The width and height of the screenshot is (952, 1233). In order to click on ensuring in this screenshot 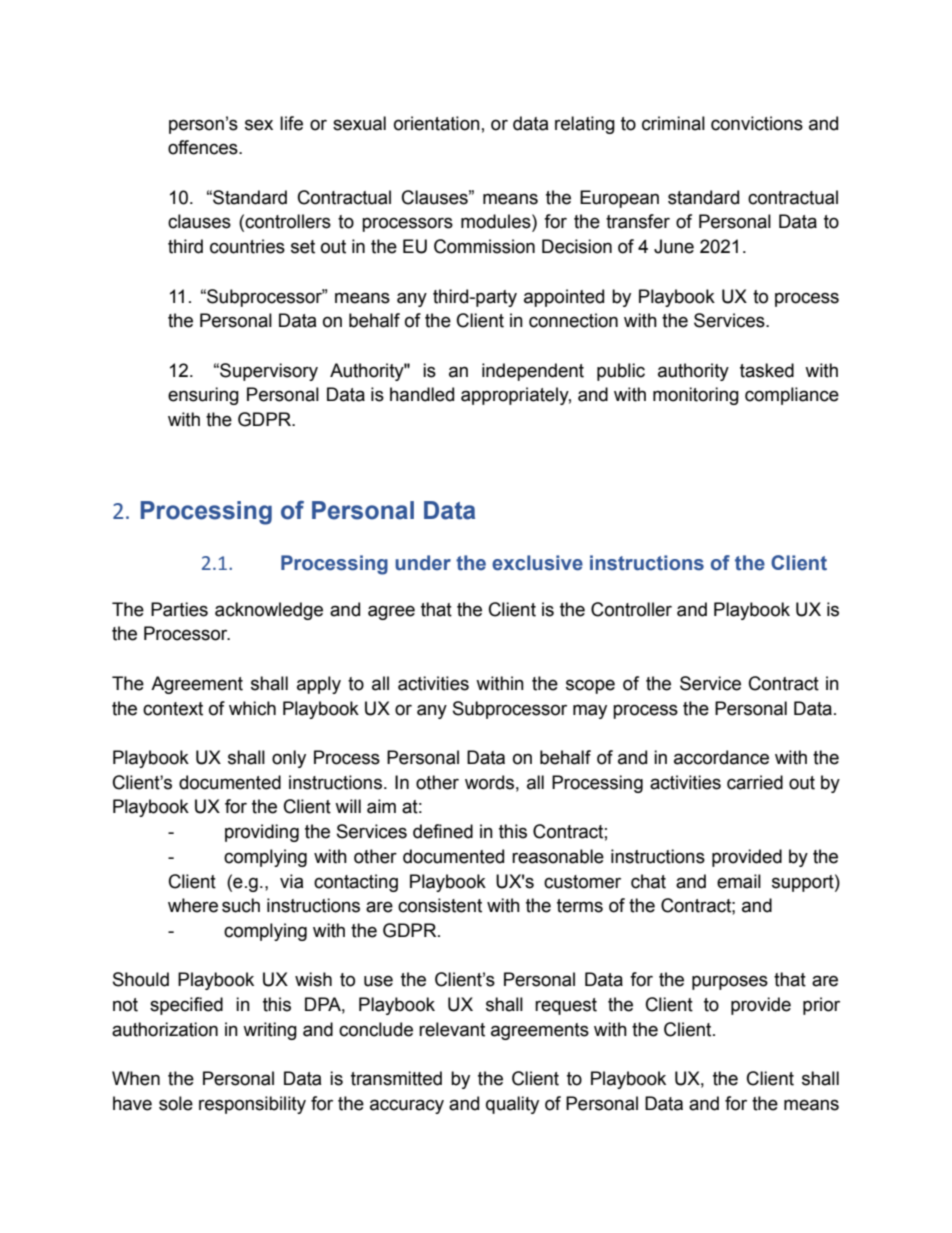, I will do `click(203, 396)`.
